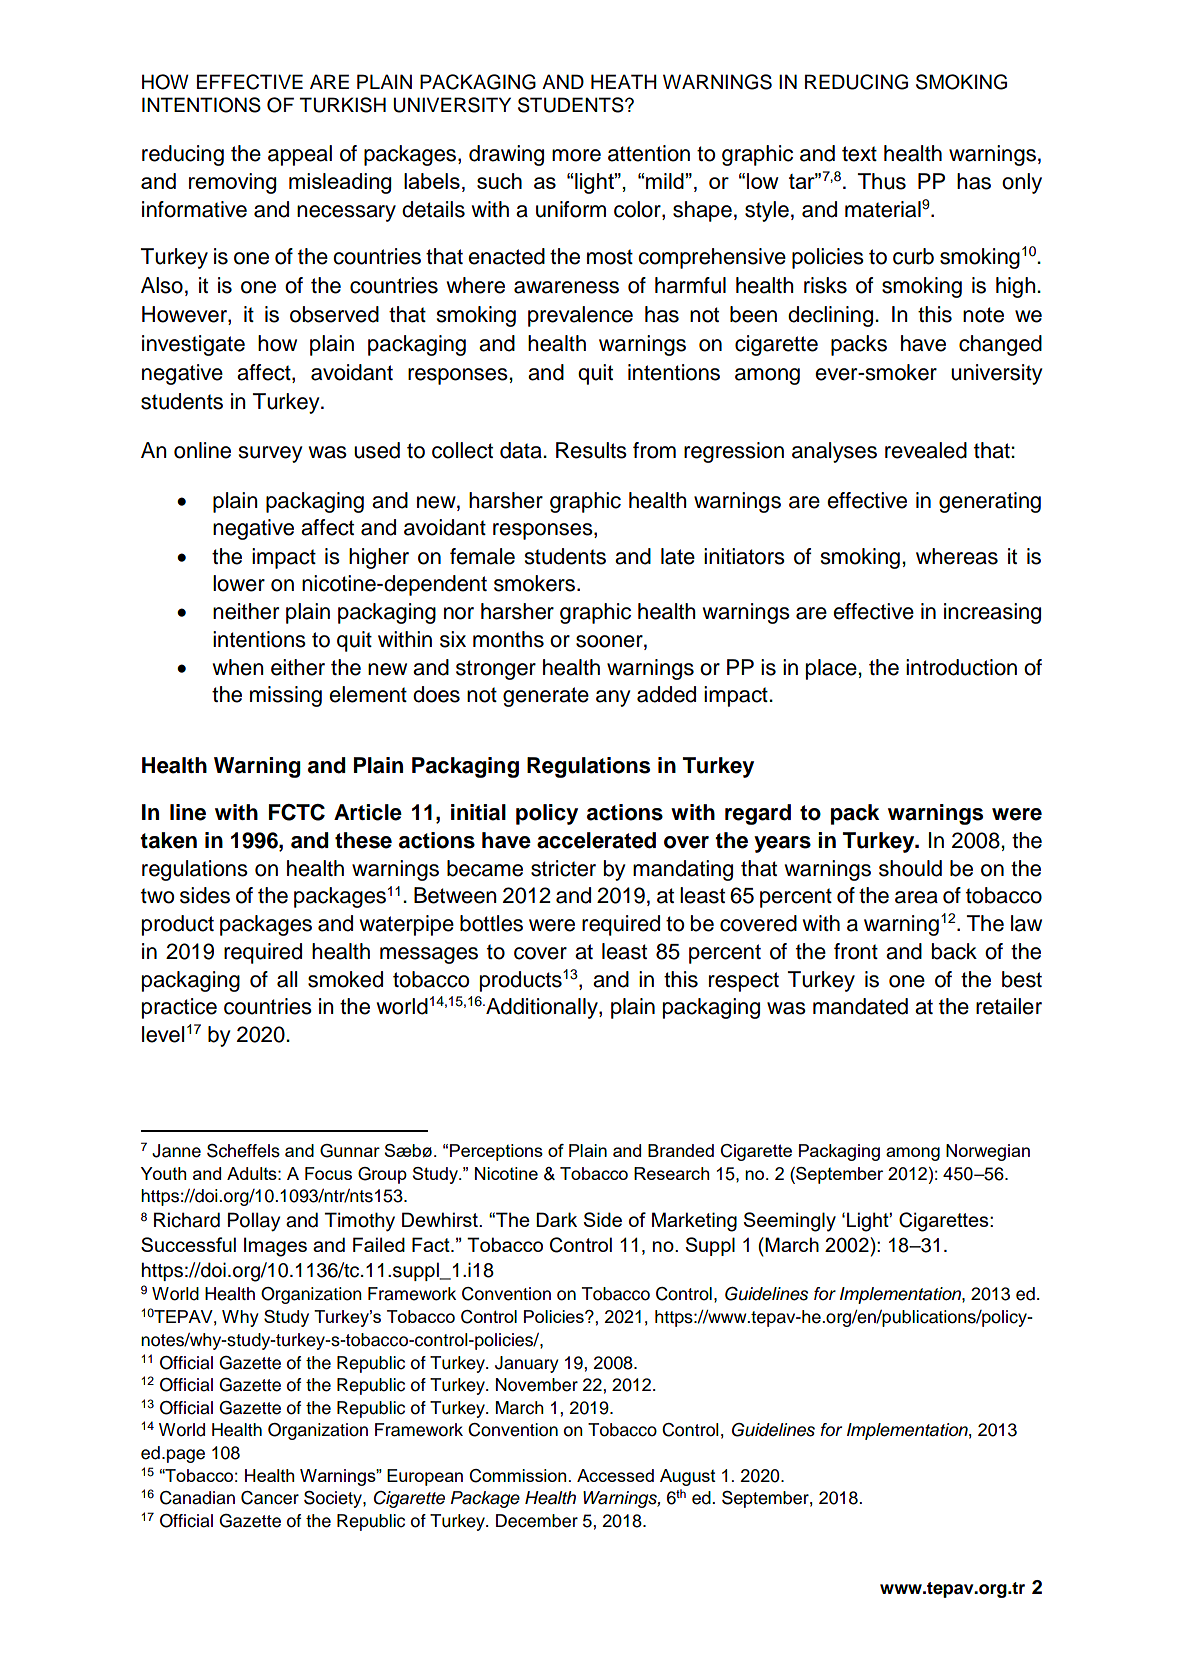  What do you see at coordinates (615, 1475) in the screenshot?
I see `Accessed` at bounding box center [615, 1475].
